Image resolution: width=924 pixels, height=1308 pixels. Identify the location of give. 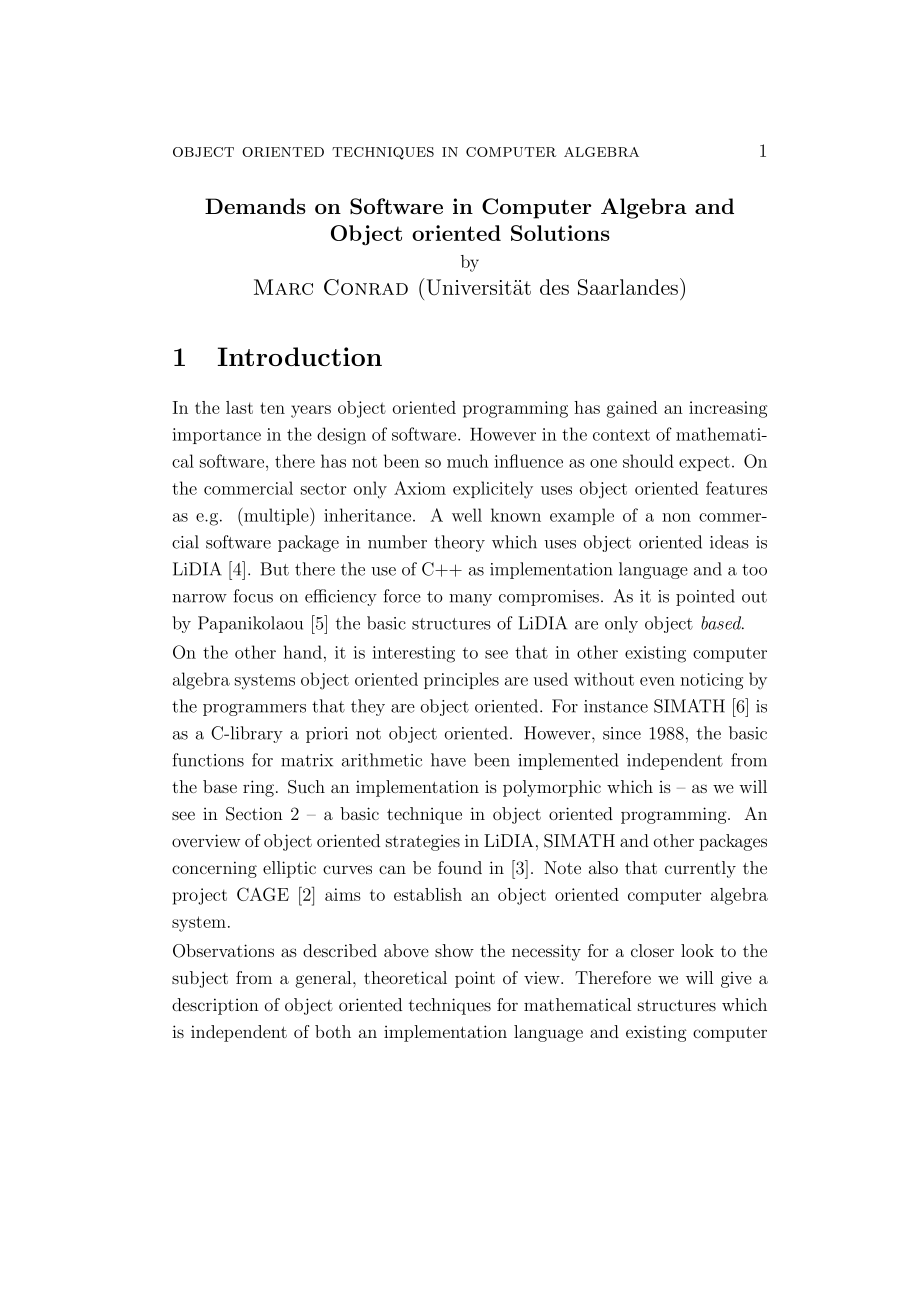
(736, 979).
